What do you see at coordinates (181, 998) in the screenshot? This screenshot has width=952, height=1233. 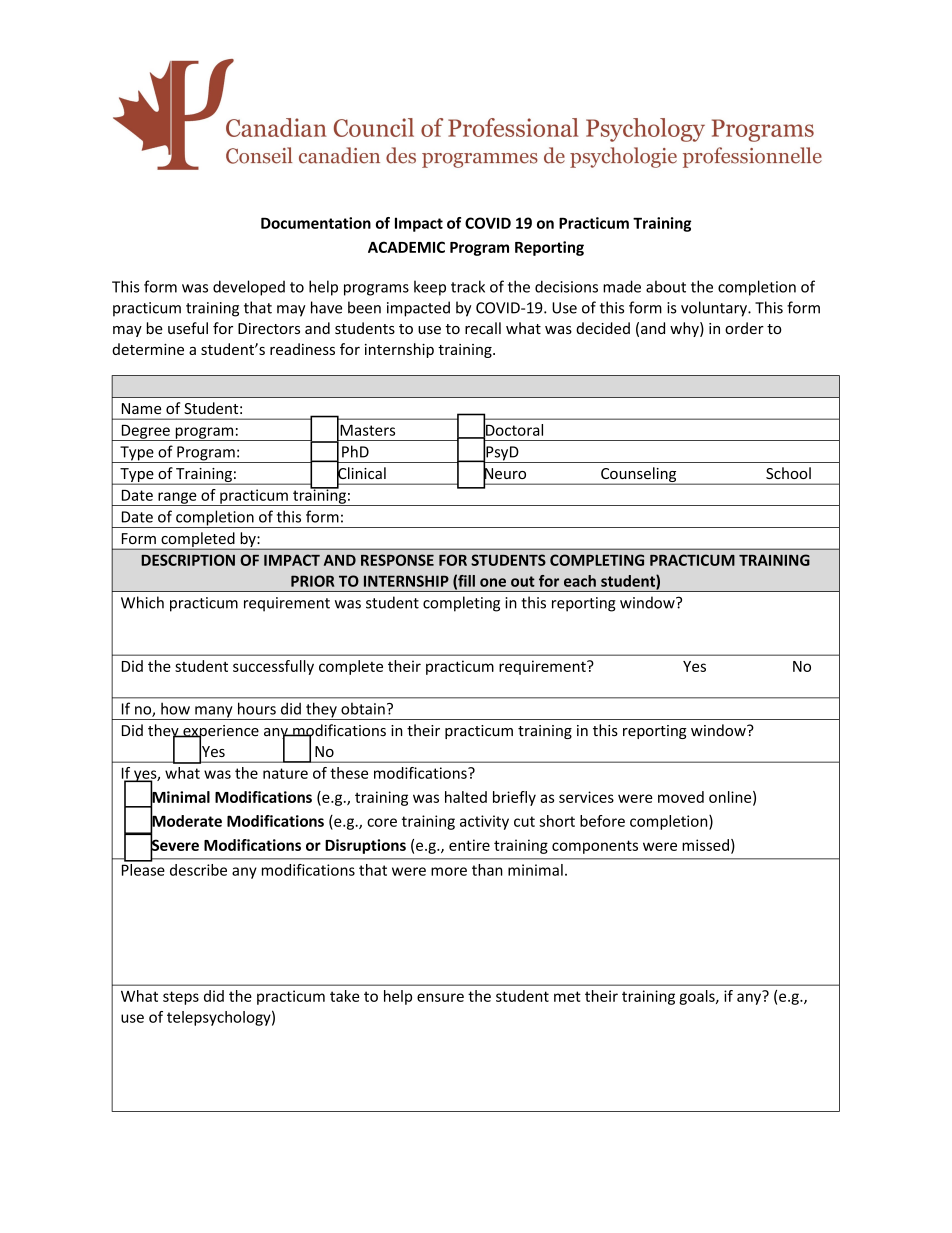 I see `steps` at bounding box center [181, 998].
